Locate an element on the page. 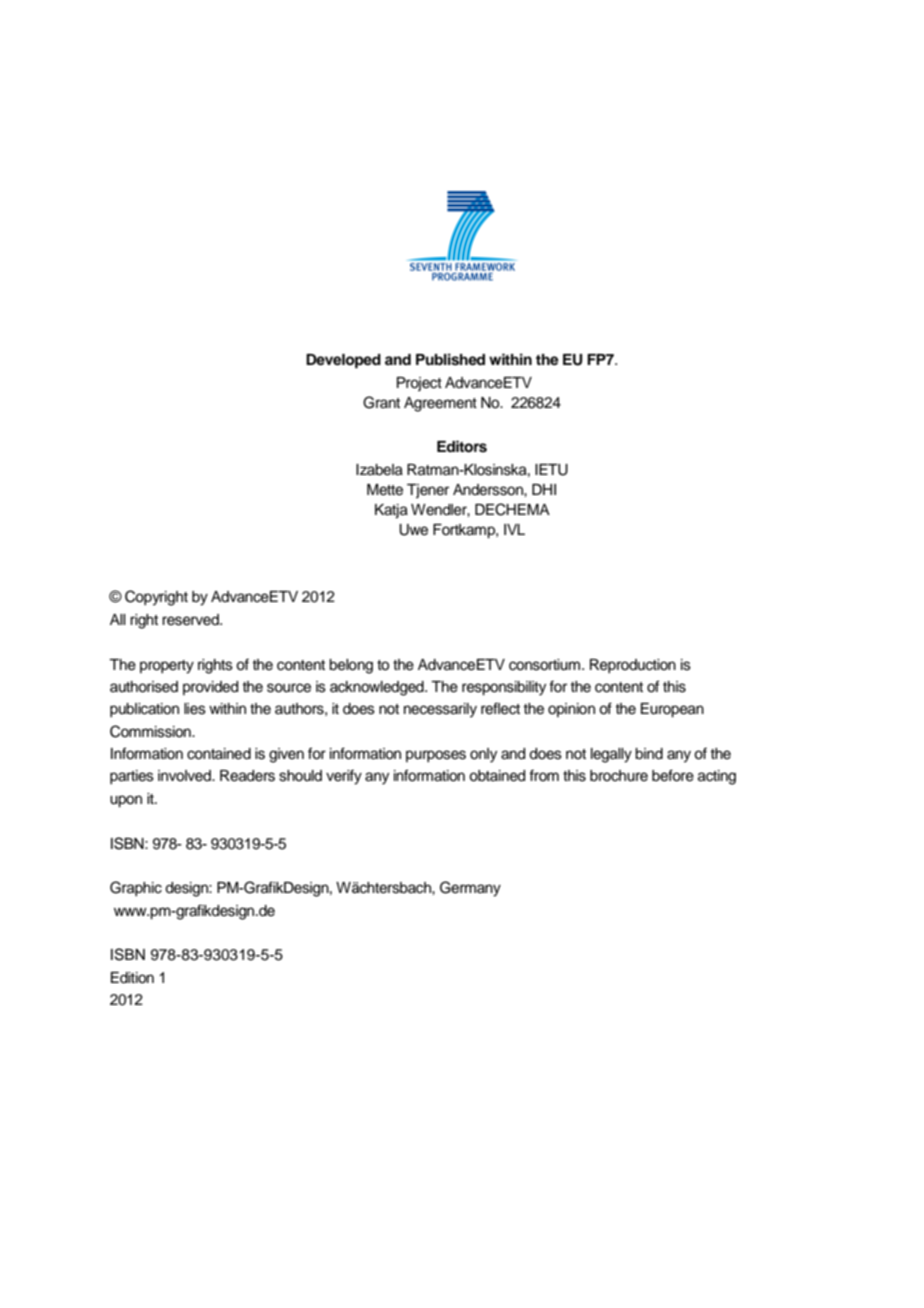 The image size is (924, 1308). Edition is located at coordinates (132, 978).
